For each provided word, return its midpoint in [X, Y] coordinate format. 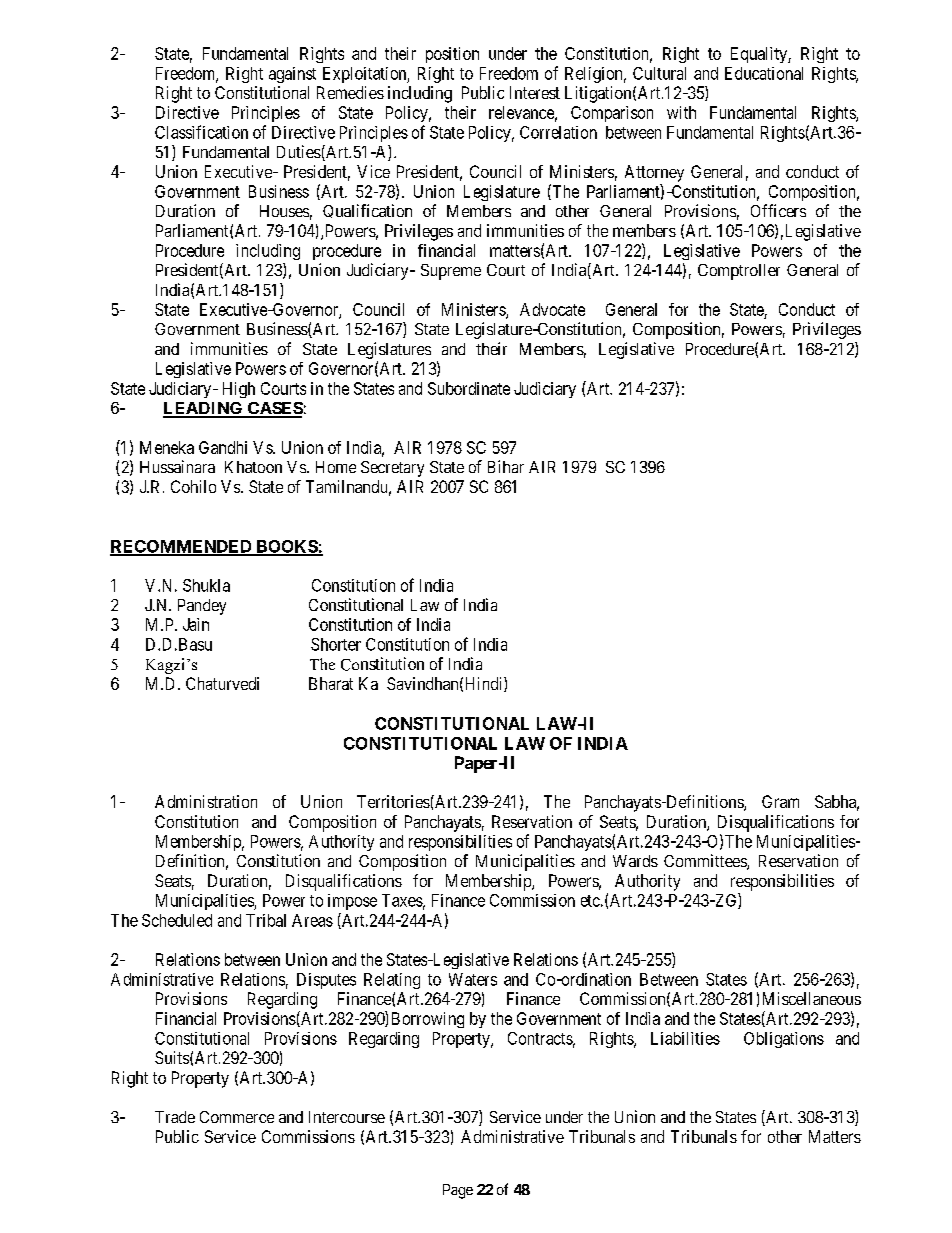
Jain [196, 624]
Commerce [237, 1117]
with [681, 112]
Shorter [336, 644]
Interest [535, 92]
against [292, 75]
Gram [780, 801]
